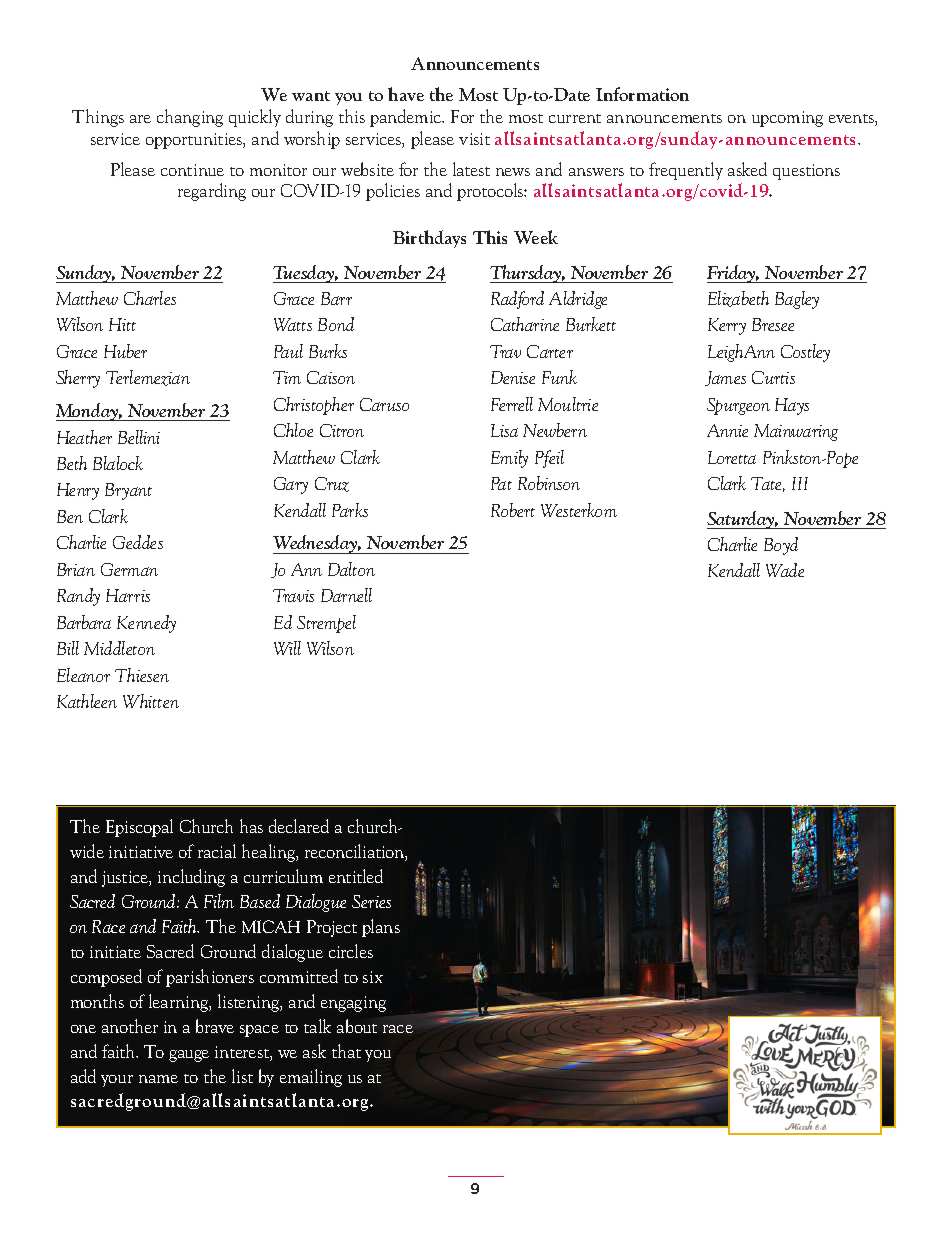 The image size is (952, 1233). I want to click on Dalton, so click(351, 569).
